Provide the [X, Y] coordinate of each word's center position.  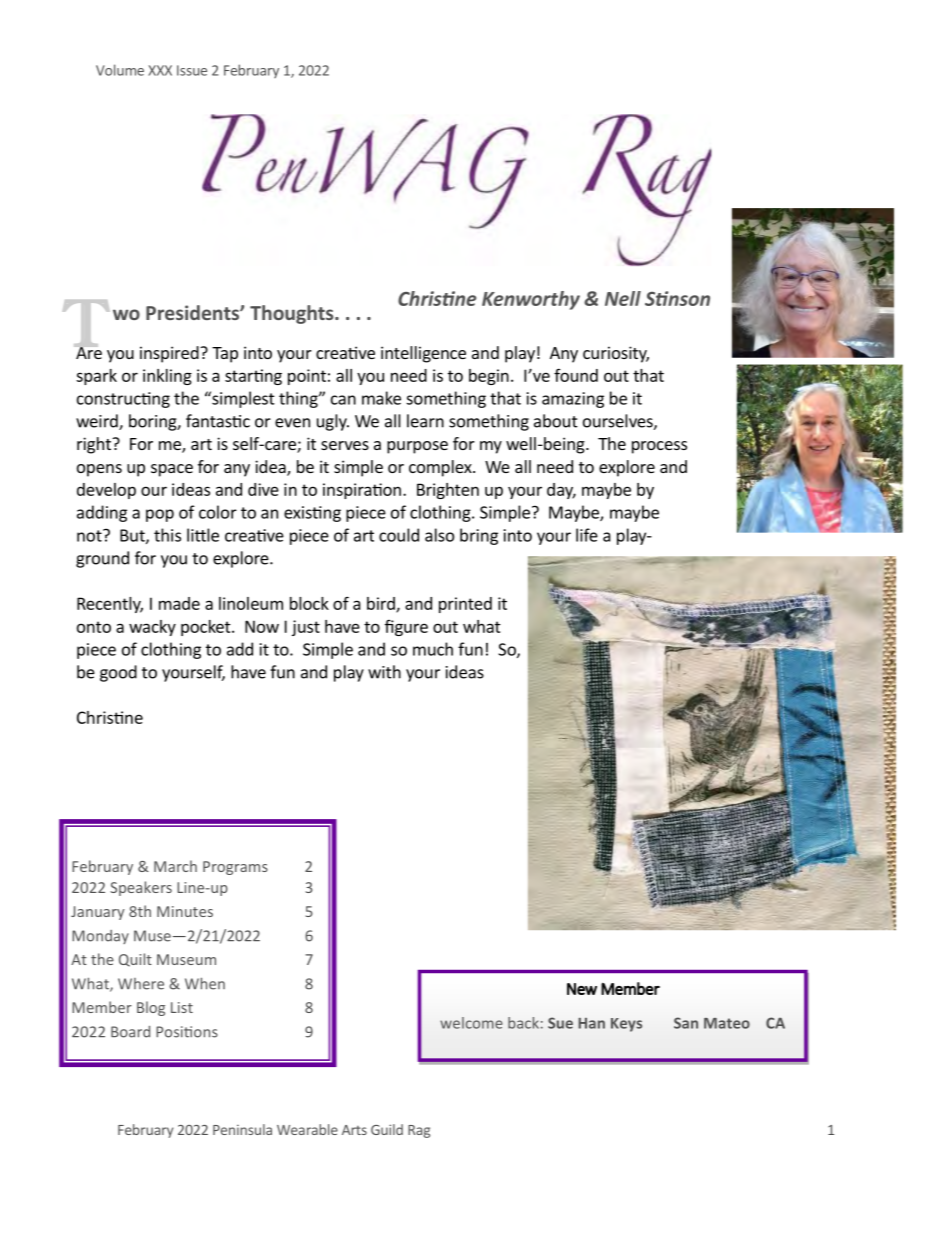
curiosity [616, 354]
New [582, 989]
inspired [170, 354]
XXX [160, 70]
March [175, 866]
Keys [626, 1025]
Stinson [677, 298]
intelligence [423, 354]
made [179, 603]
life [587, 535]
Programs [235, 868]
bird [382, 604]
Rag [419, 1131]
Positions [187, 1032]
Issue [192, 70]
